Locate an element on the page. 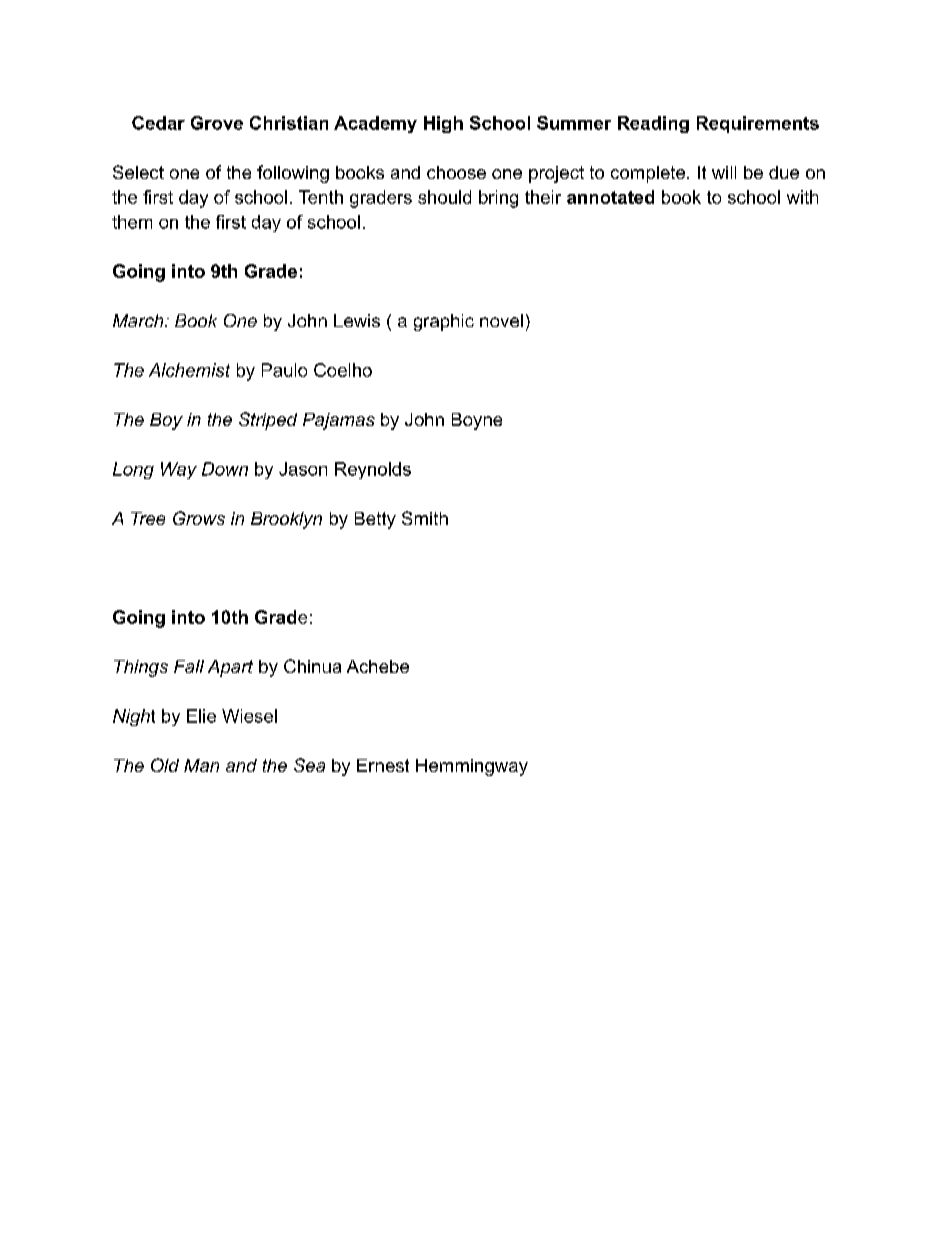  Betty is located at coordinates (375, 520).
